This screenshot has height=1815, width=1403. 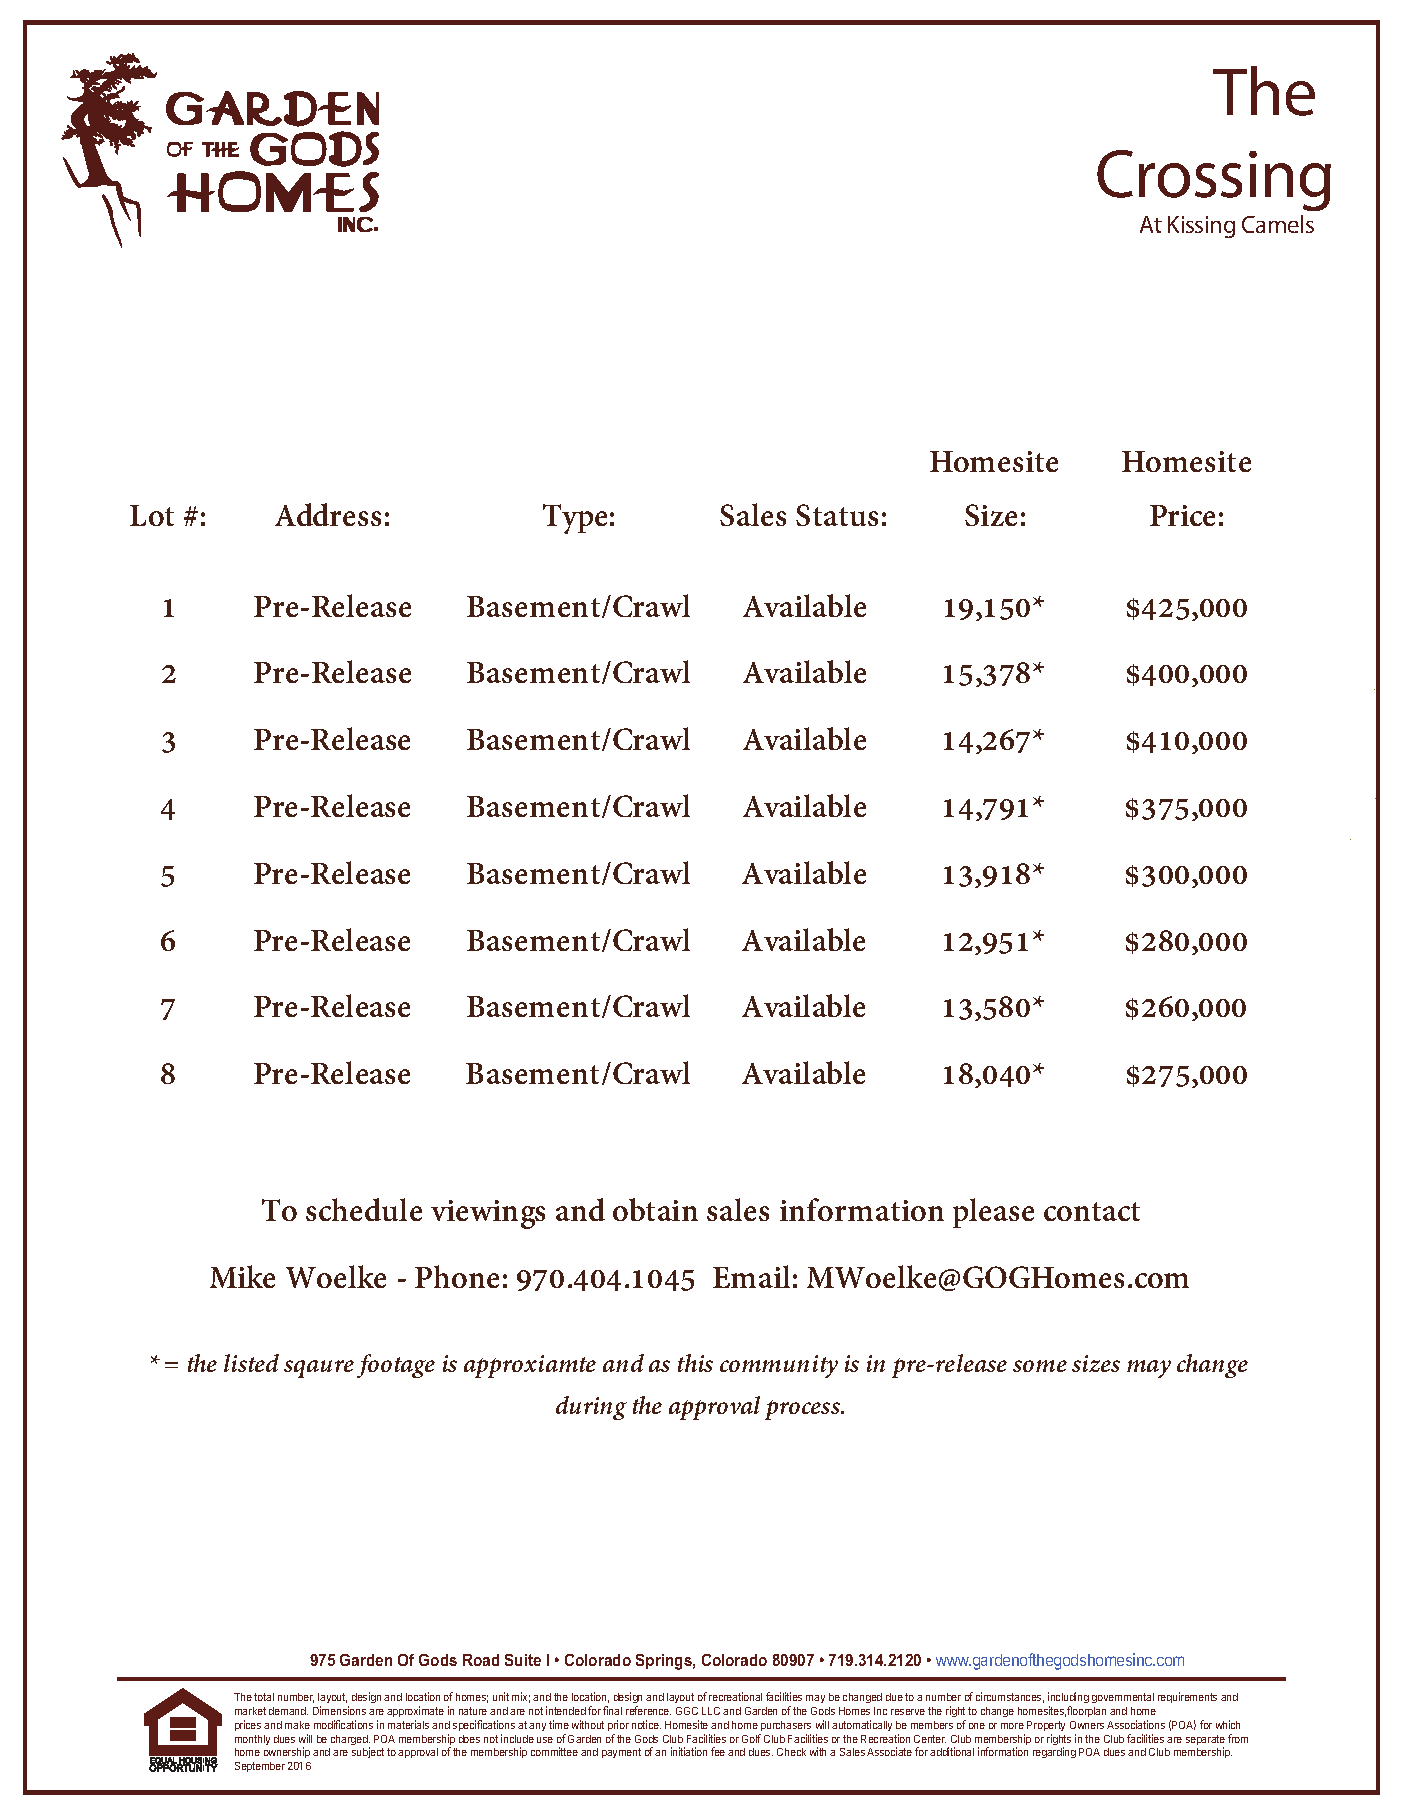 What do you see at coordinates (1136, 1724) in the screenshot?
I see `Associations` at bounding box center [1136, 1724].
